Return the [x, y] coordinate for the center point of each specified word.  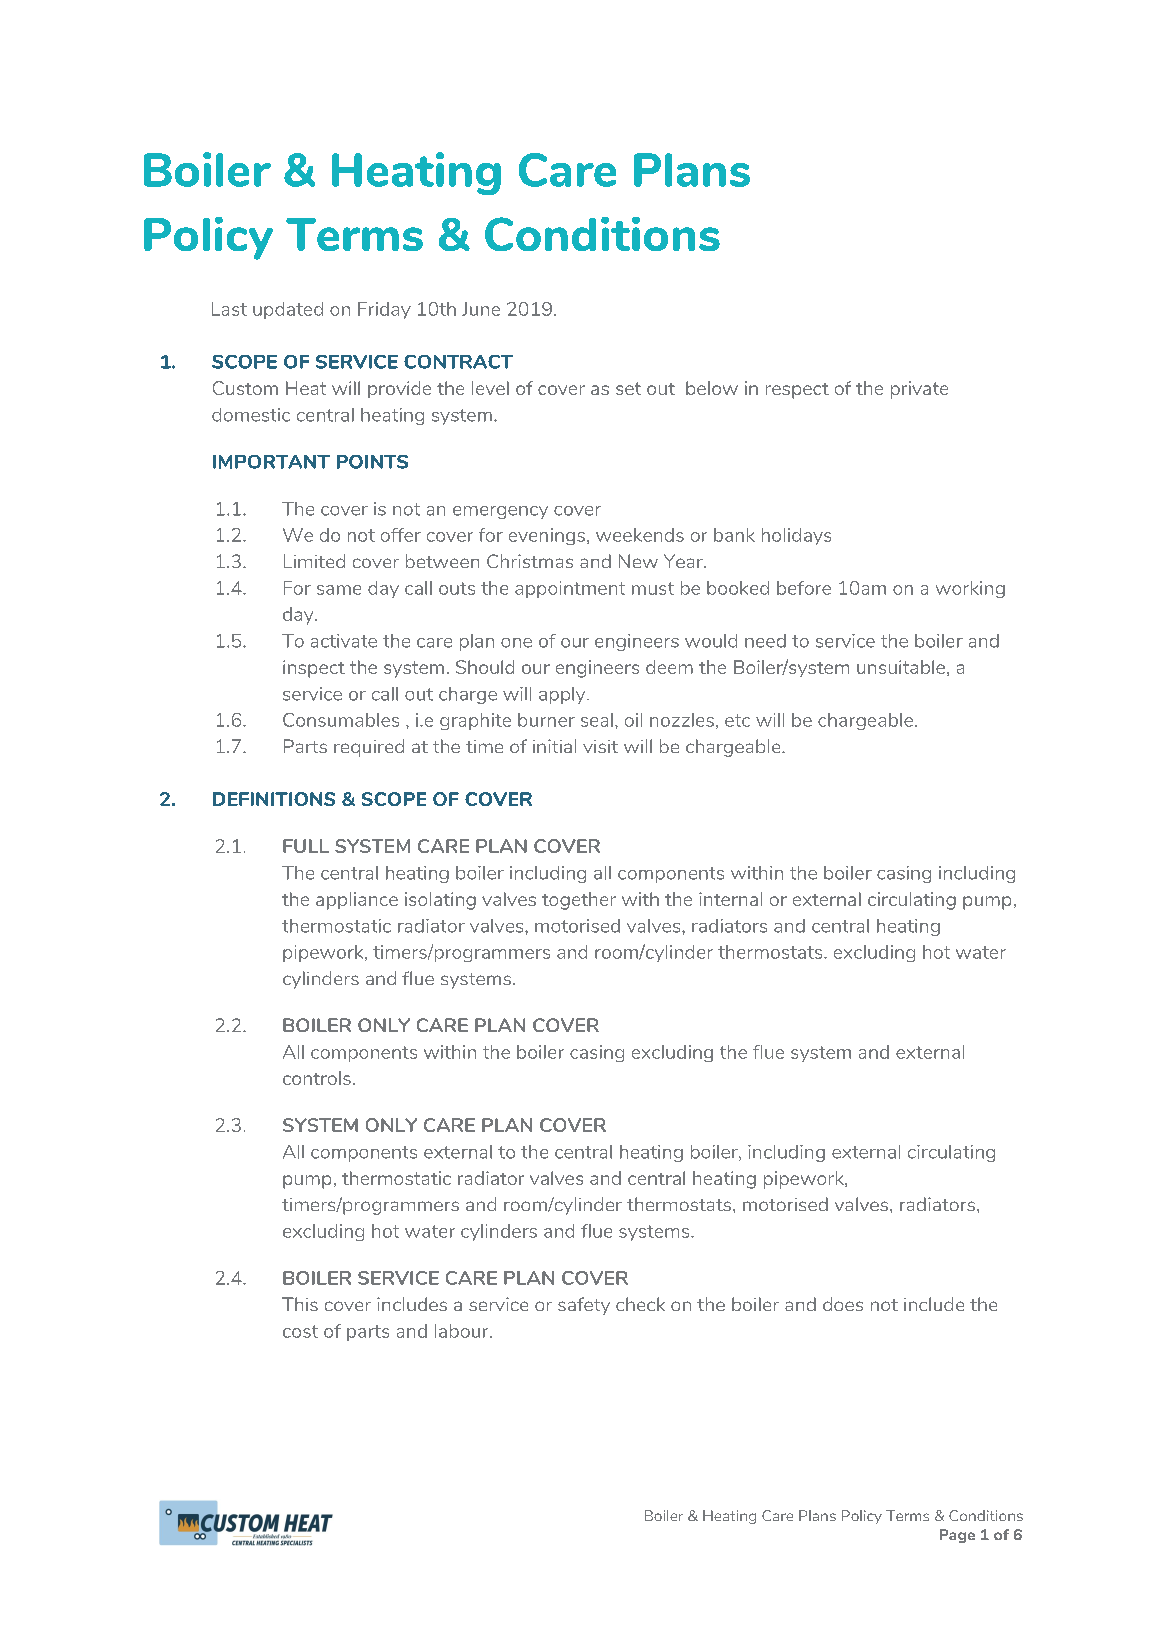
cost [300, 1331]
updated [288, 310]
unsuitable [902, 668]
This [300, 1304]
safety [584, 1306]
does [843, 1304]
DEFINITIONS [274, 799]
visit [600, 746]
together [579, 901]
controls [317, 1078]
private [919, 390]
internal [730, 899]
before [804, 588]
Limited [314, 561]
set [628, 388]
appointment [570, 589]
